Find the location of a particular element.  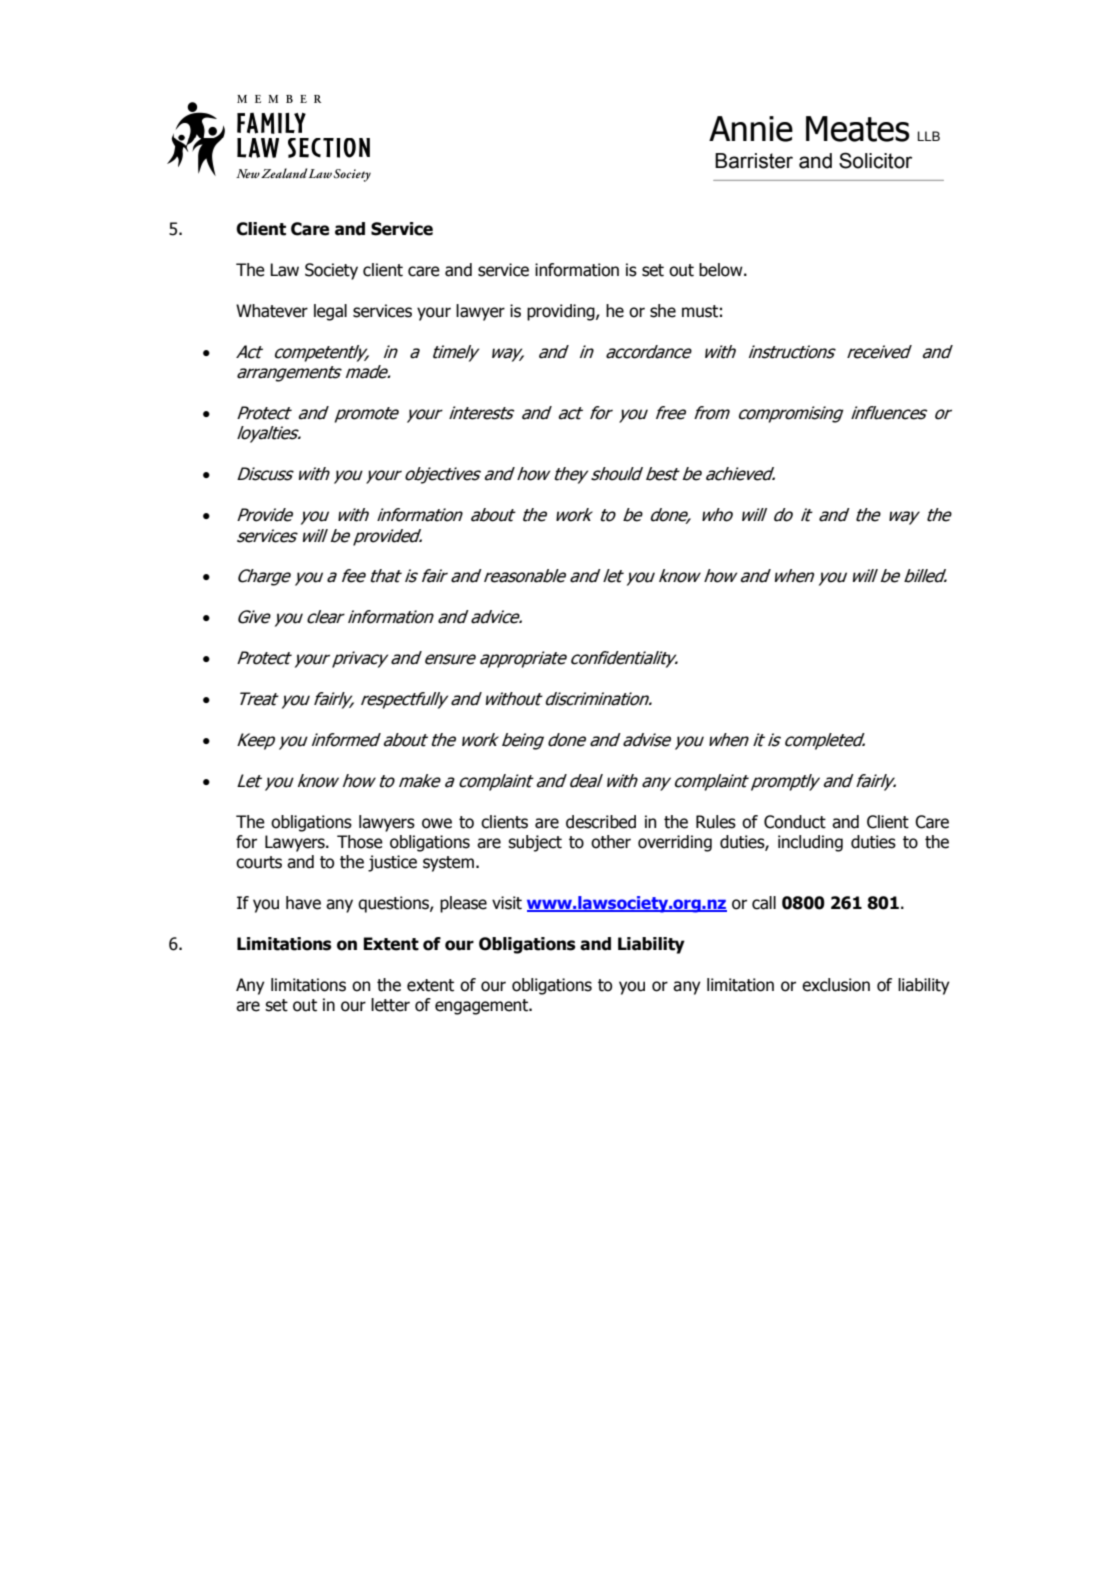

letter is located at coordinates (390, 1005).
